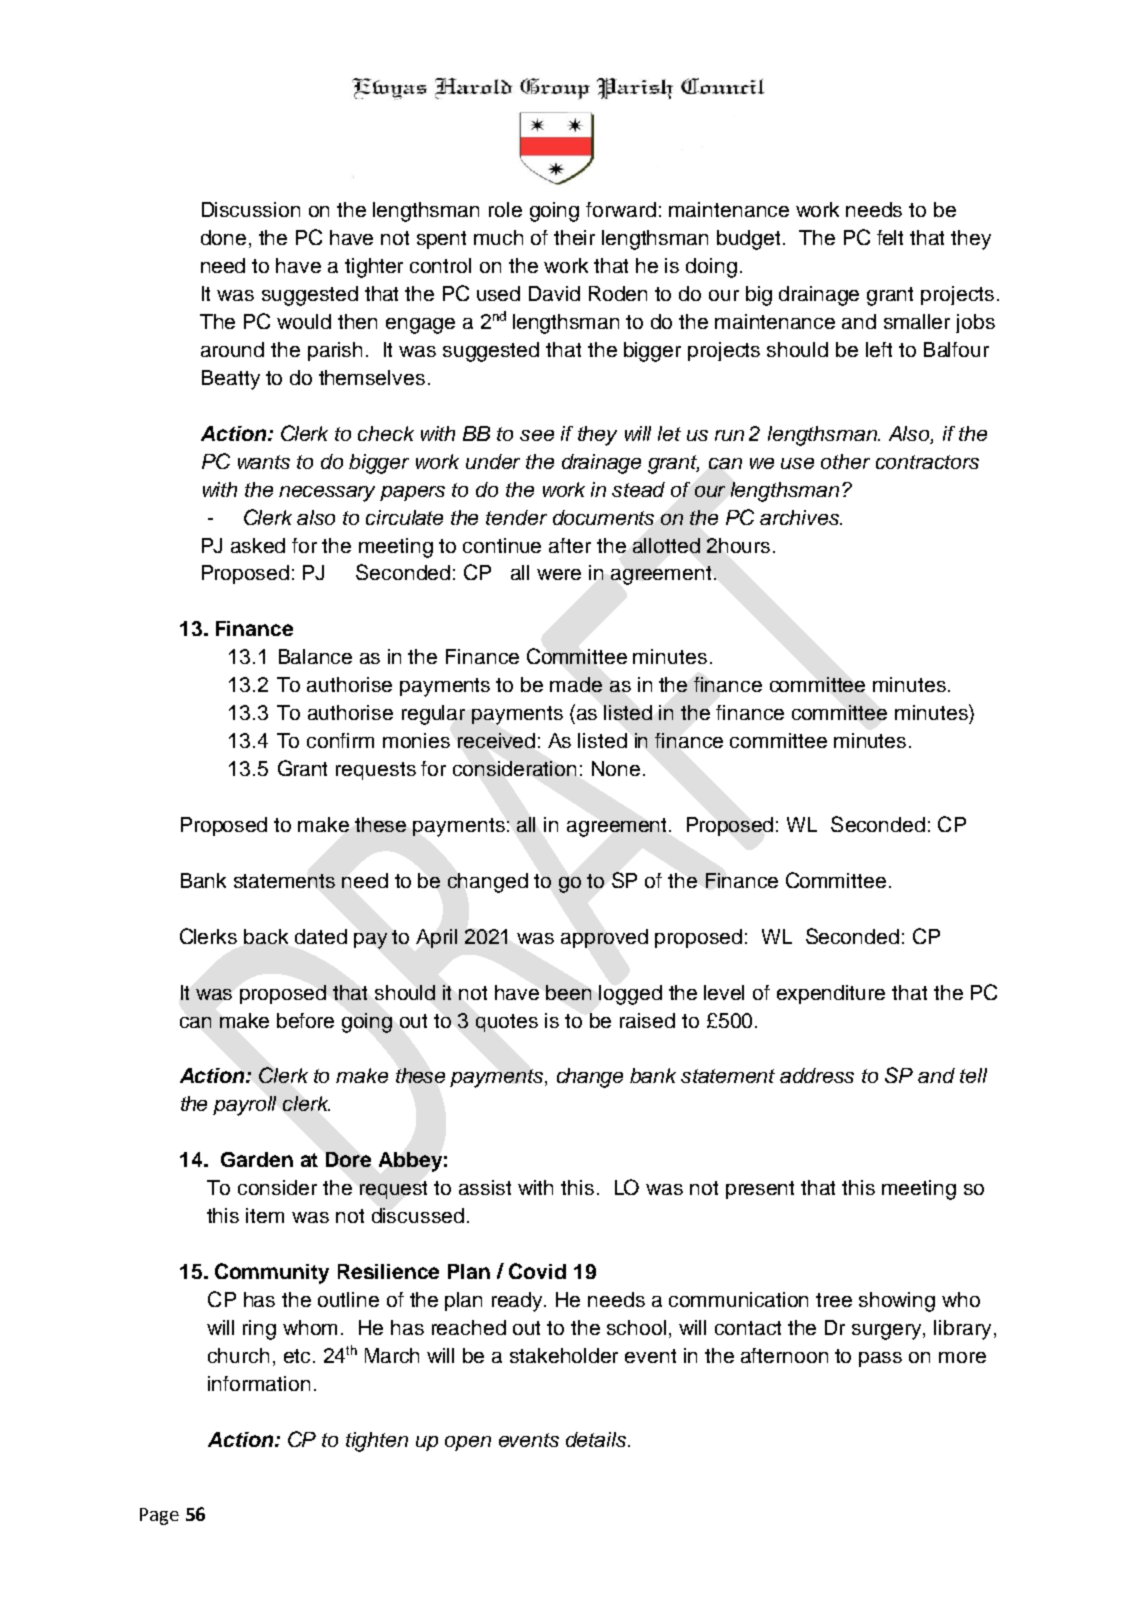 The image size is (1143, 1617). I want to click on Covid, so click(537, 1271).
